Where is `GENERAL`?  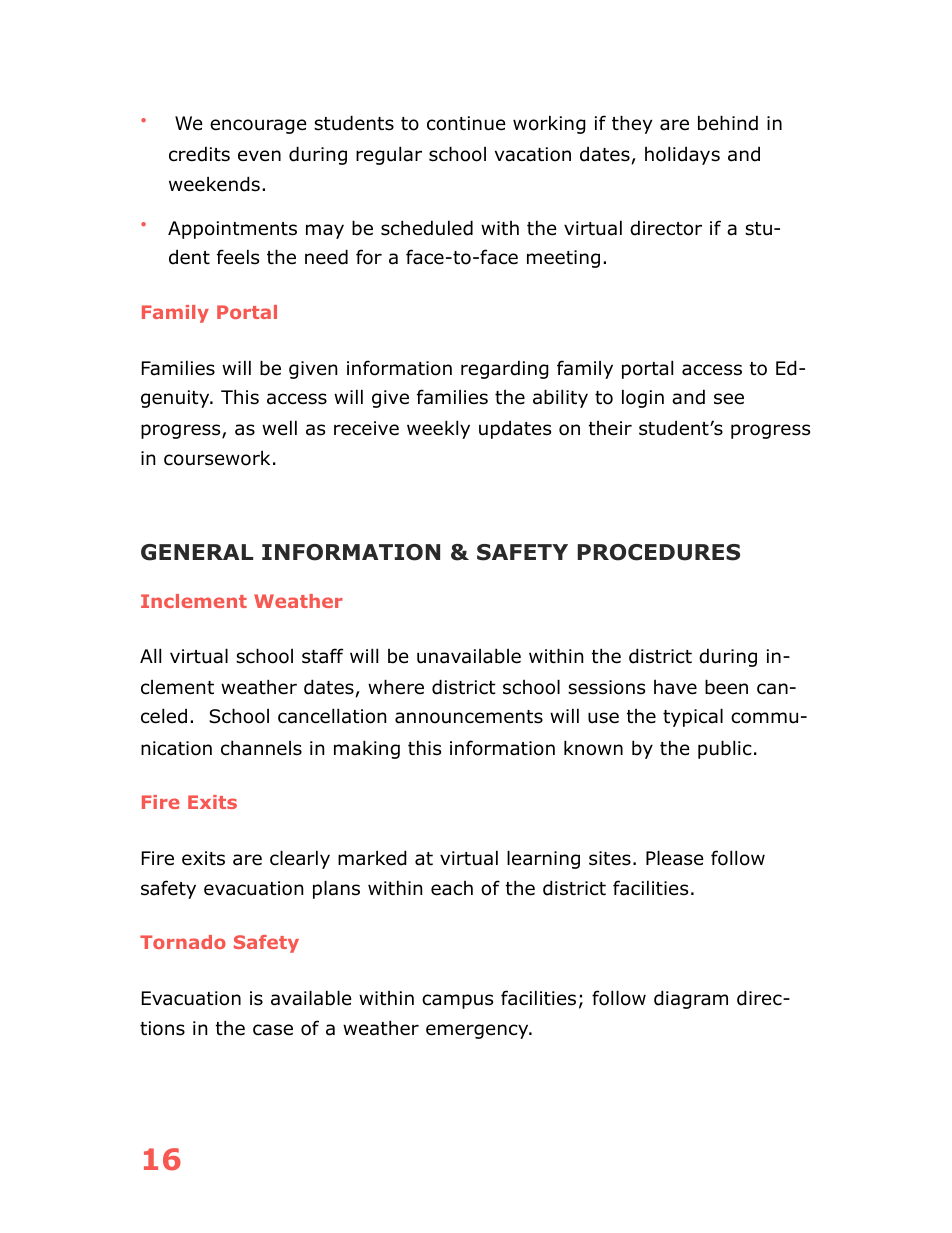 GENERAL is located at coordinates (197, 552).
